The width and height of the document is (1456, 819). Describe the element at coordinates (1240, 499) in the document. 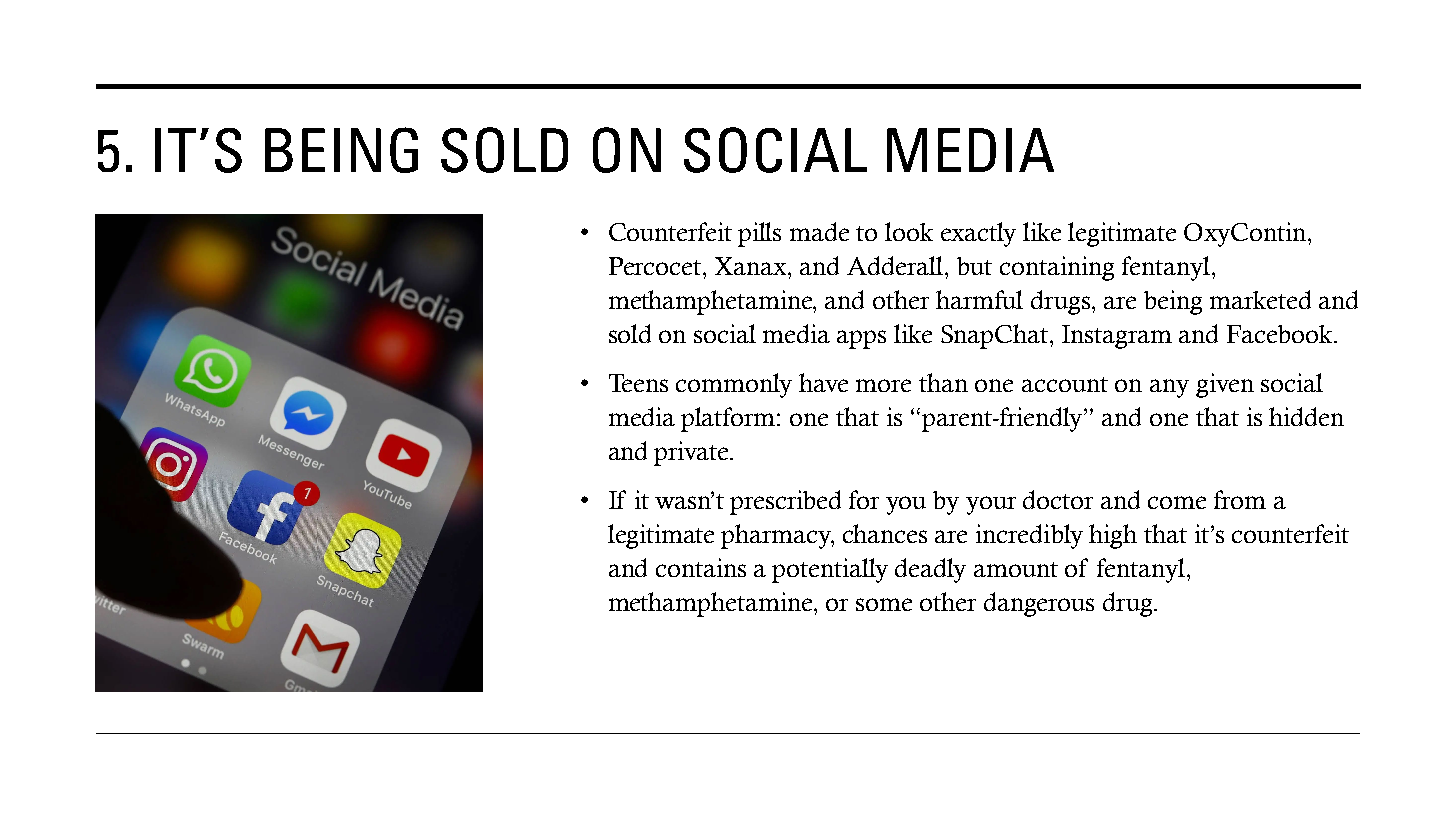

I see `from` at that location.
